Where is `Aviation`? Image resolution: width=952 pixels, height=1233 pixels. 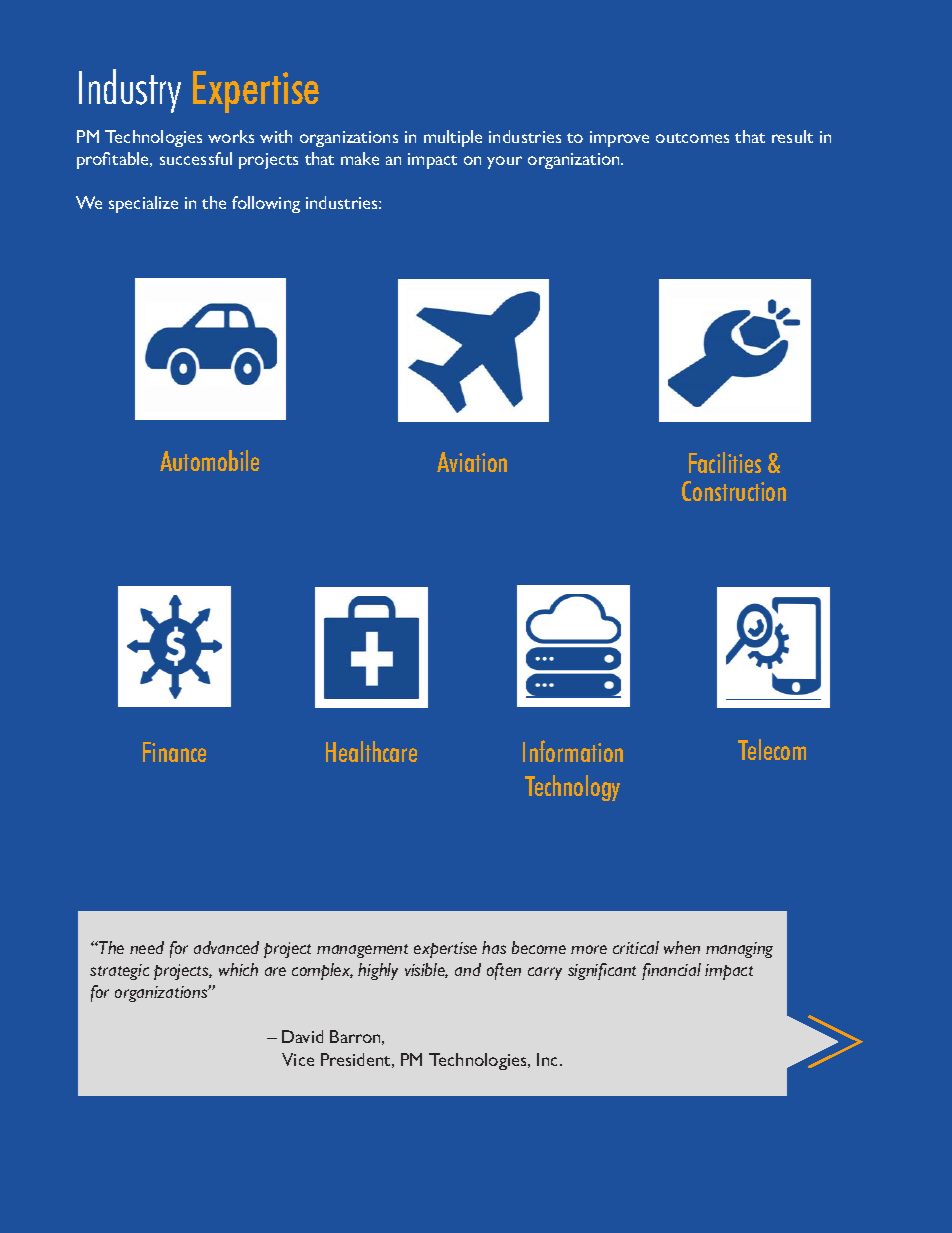
Aviation is located at coordinates (472, 462).
